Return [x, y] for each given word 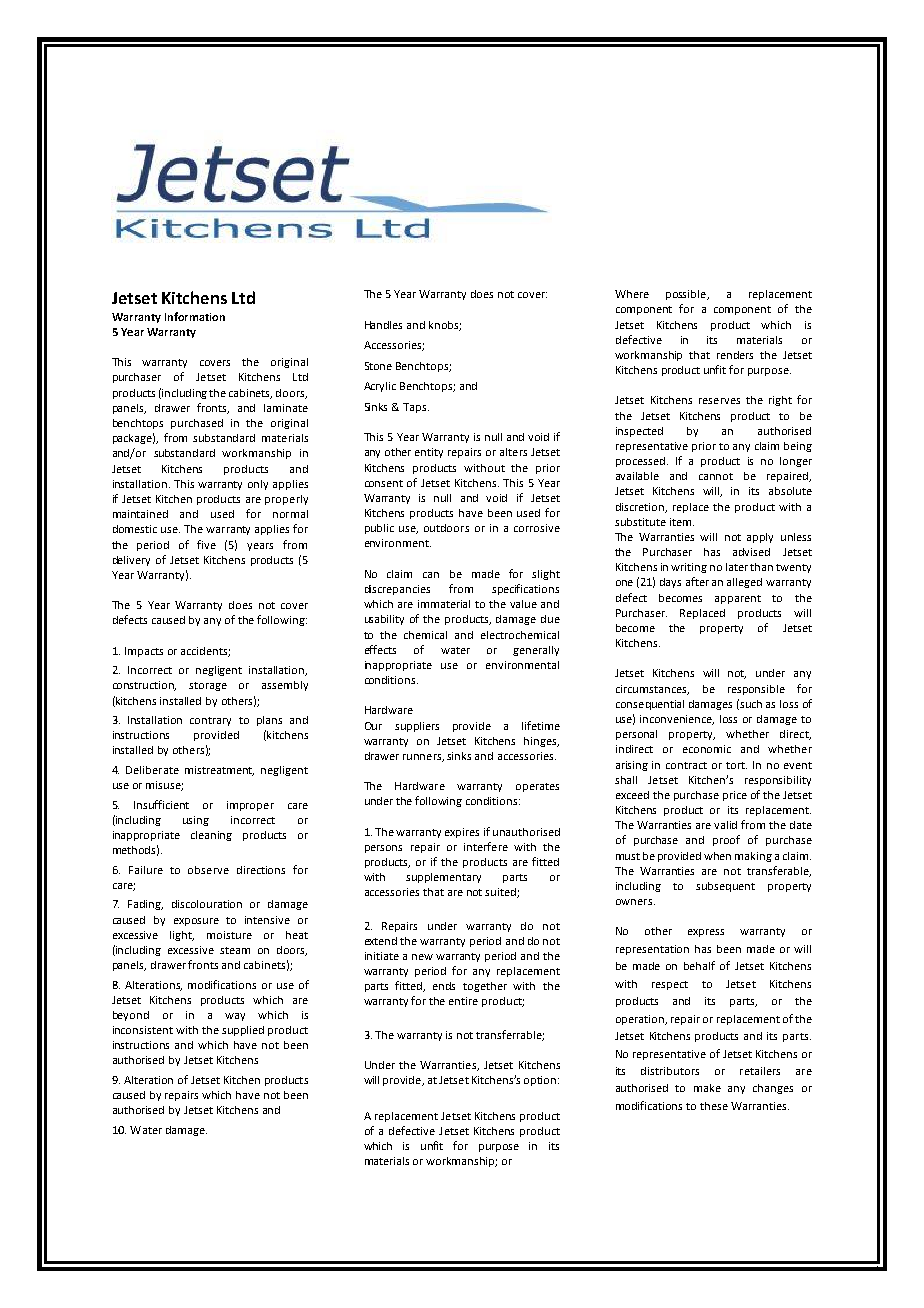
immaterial [444, 604]
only [258, 485]
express [706, 933]
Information [195, 316]
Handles [383, 325]
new [422, 957]
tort [736, 765]
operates [537, 787]
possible [687, 295]
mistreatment [219, 771]
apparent [738, 599]
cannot [716, 476]
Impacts [144, 652]
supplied [243, 1031]
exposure [196, 922]
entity [429, 453]
